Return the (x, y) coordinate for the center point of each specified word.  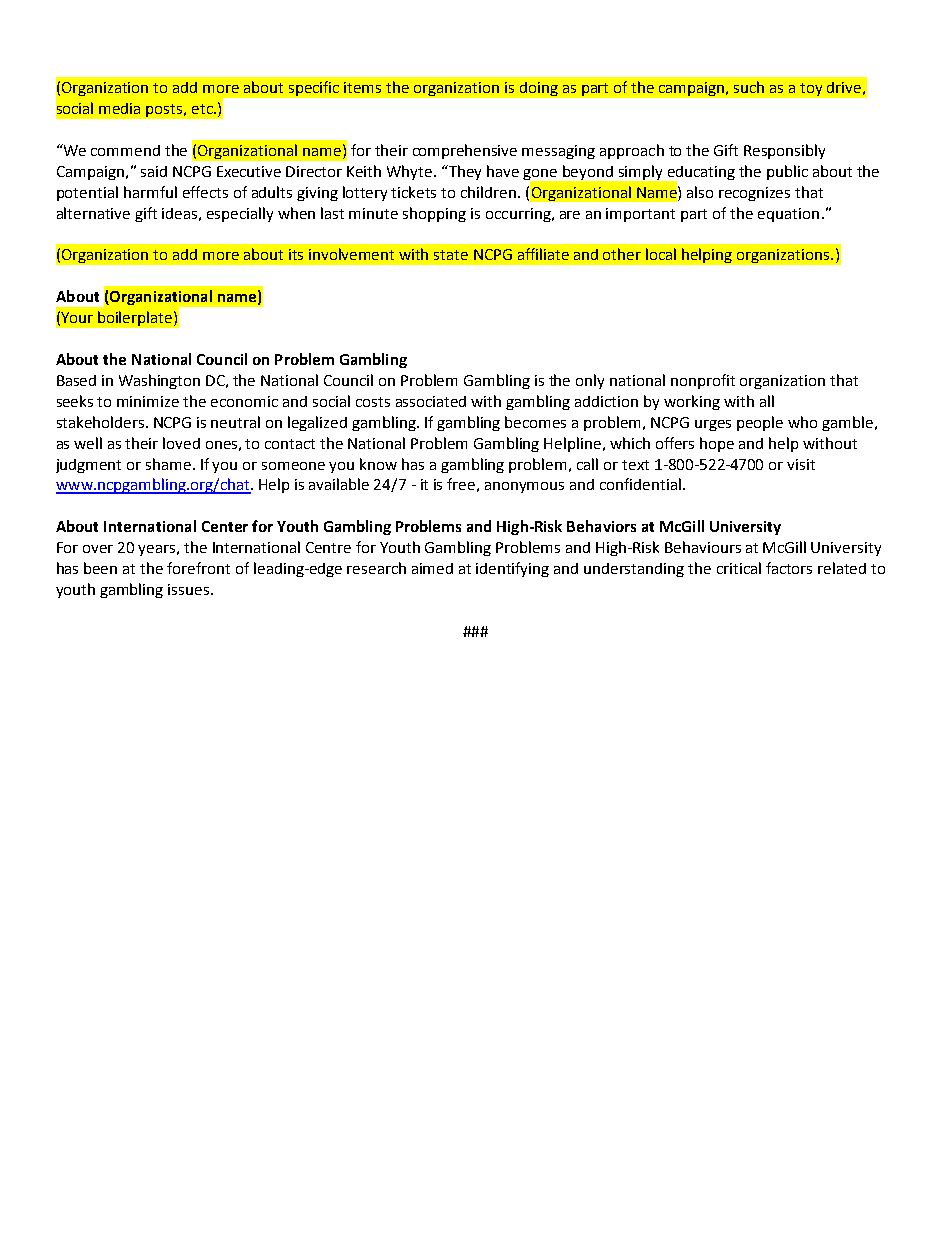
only (590, 381)
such (749, 87)
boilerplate (136, 318)
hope (717, 444)
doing (539, 89)
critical (739, 568)
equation (788, 215)
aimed (432, 568)
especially (240, 214)
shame (170, 464)
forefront (198, 568)
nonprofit (703, 381)
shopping (434, 214)
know (378, 464)
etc (203, 109)
